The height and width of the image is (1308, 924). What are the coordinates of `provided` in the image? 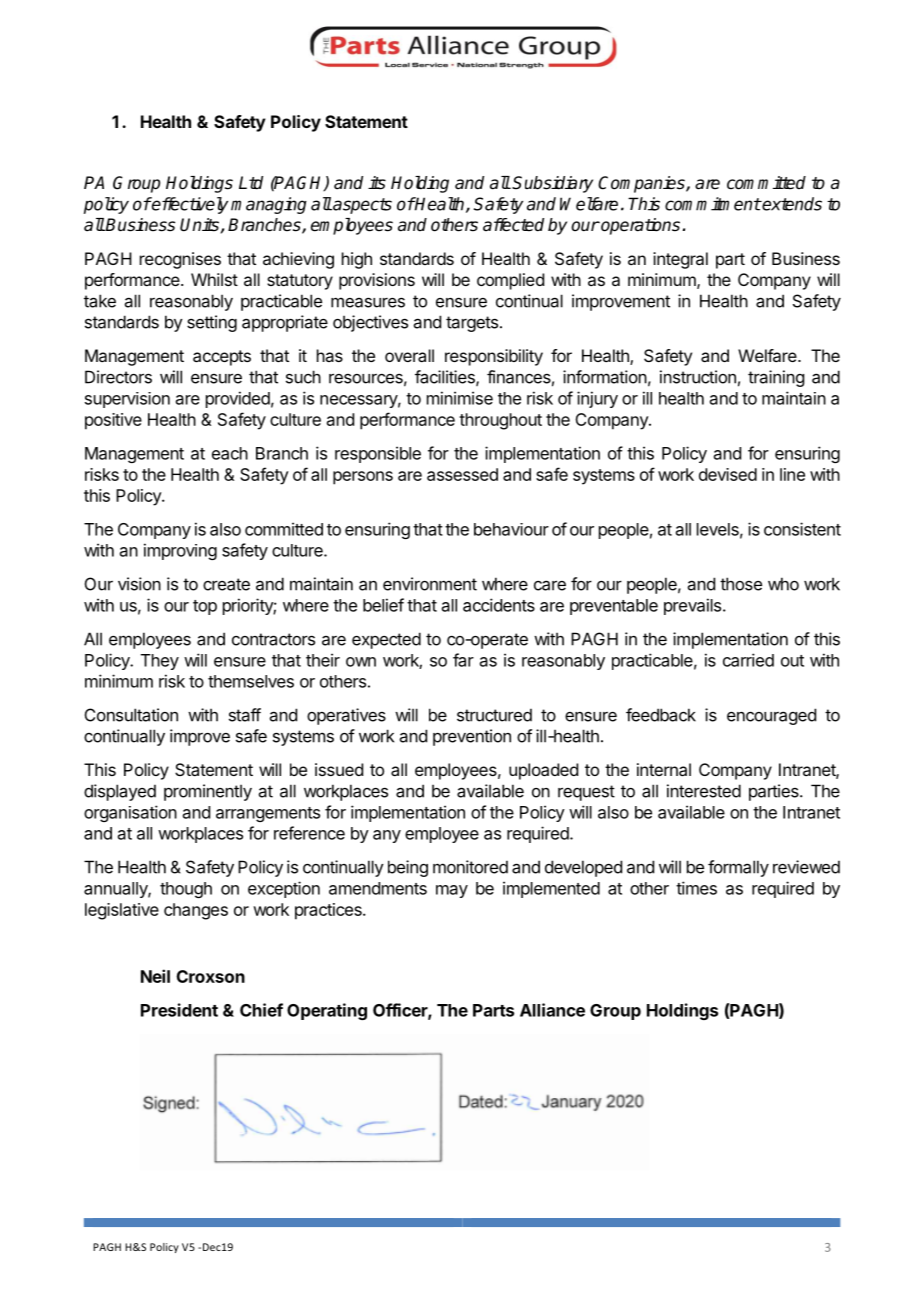 It's located at (238, 399).
